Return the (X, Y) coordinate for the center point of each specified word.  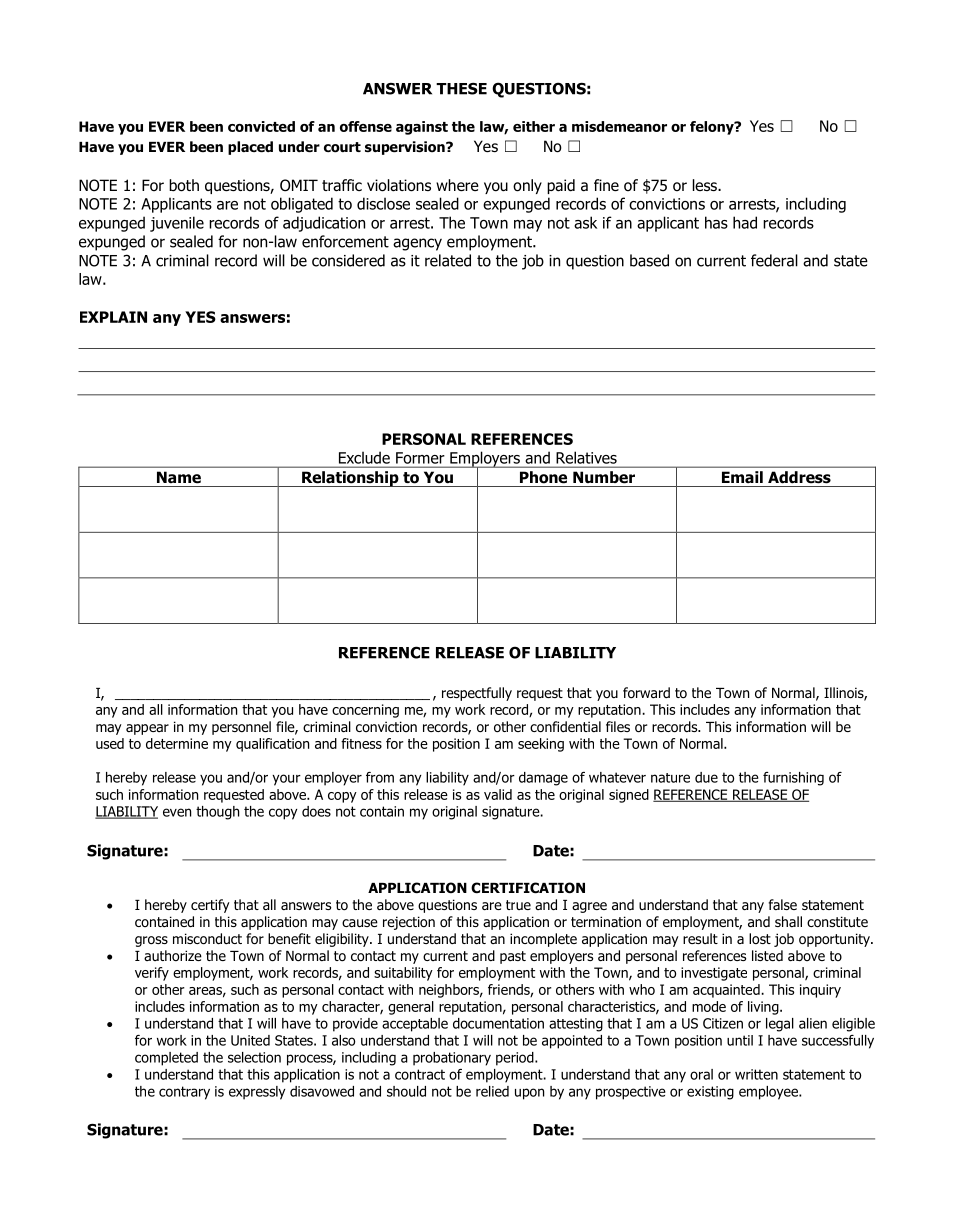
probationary (452, 1059)
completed (166, 1059)
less (706, 185)
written (756, 1074)
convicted (261, 126)
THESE (461, 89)
